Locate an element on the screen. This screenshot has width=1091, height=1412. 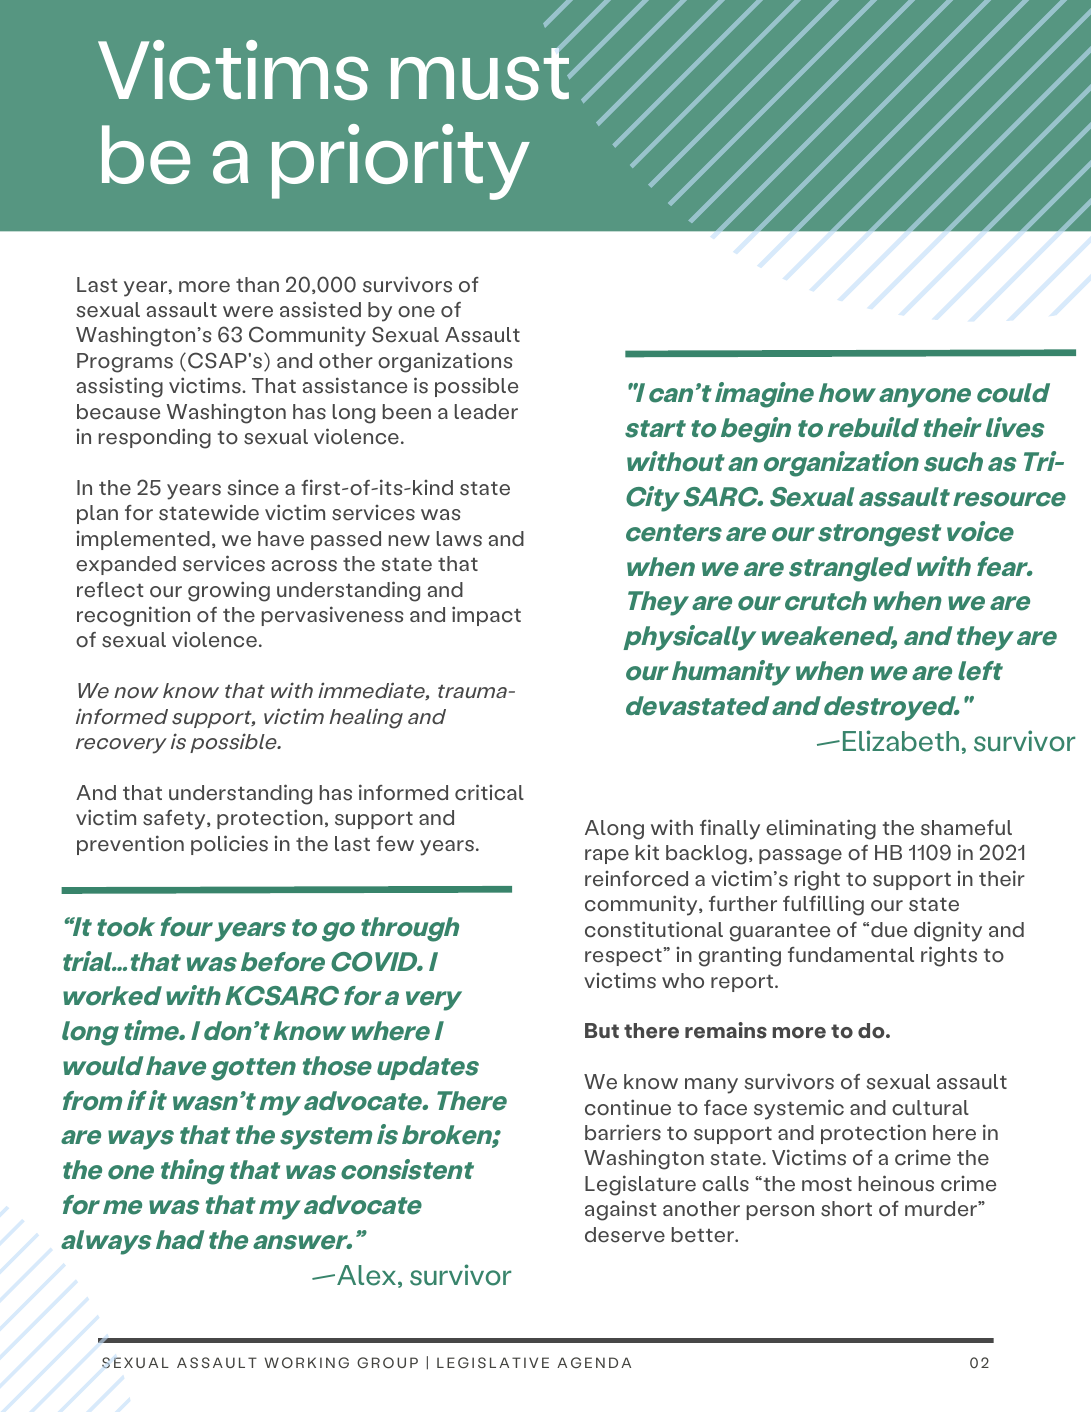
were is located at coordinates (248, 312).
